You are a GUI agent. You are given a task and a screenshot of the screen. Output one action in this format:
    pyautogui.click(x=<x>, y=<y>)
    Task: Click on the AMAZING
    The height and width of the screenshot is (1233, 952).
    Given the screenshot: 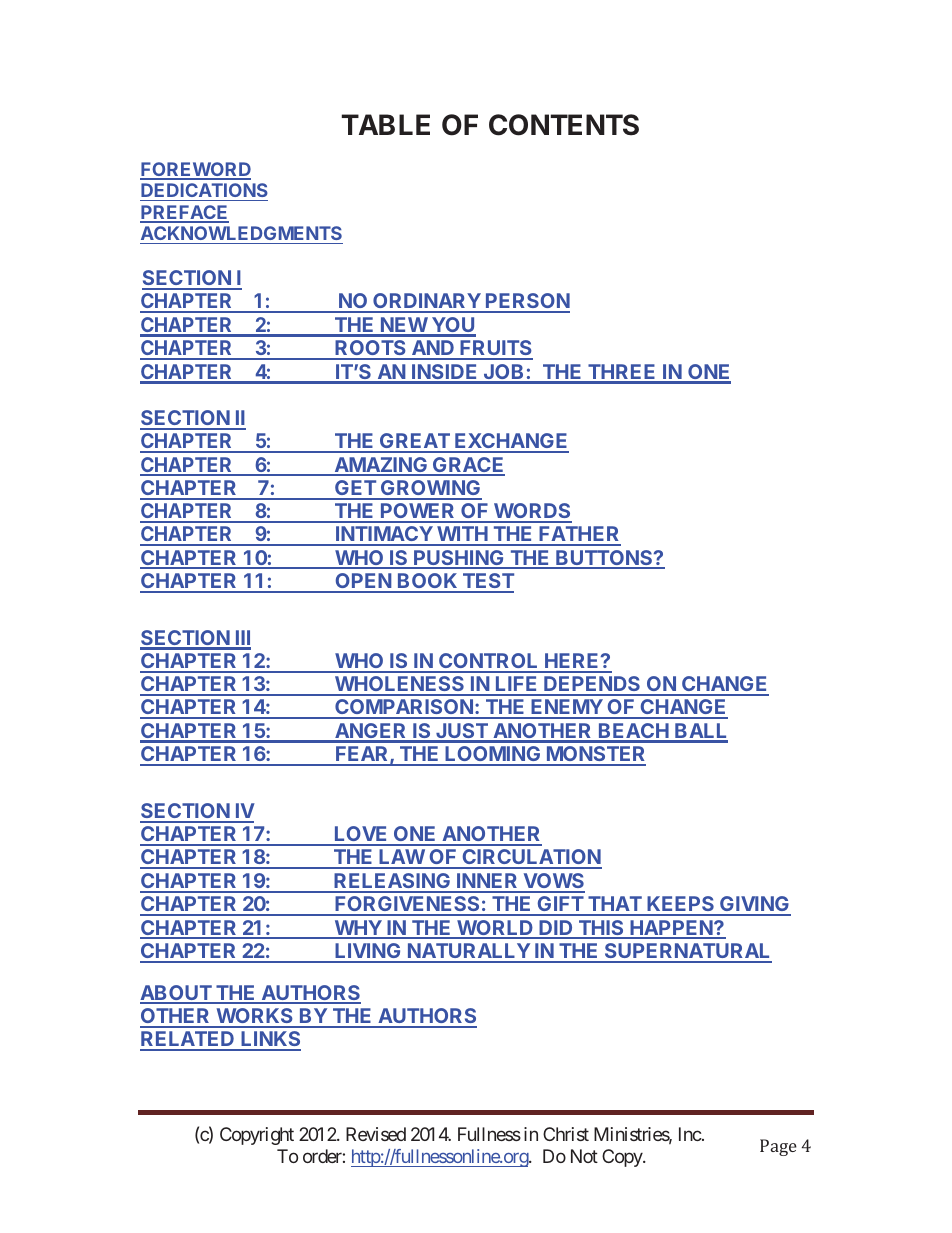 What is the action you would take?
    pyautogui.click(x=380, y=466)
